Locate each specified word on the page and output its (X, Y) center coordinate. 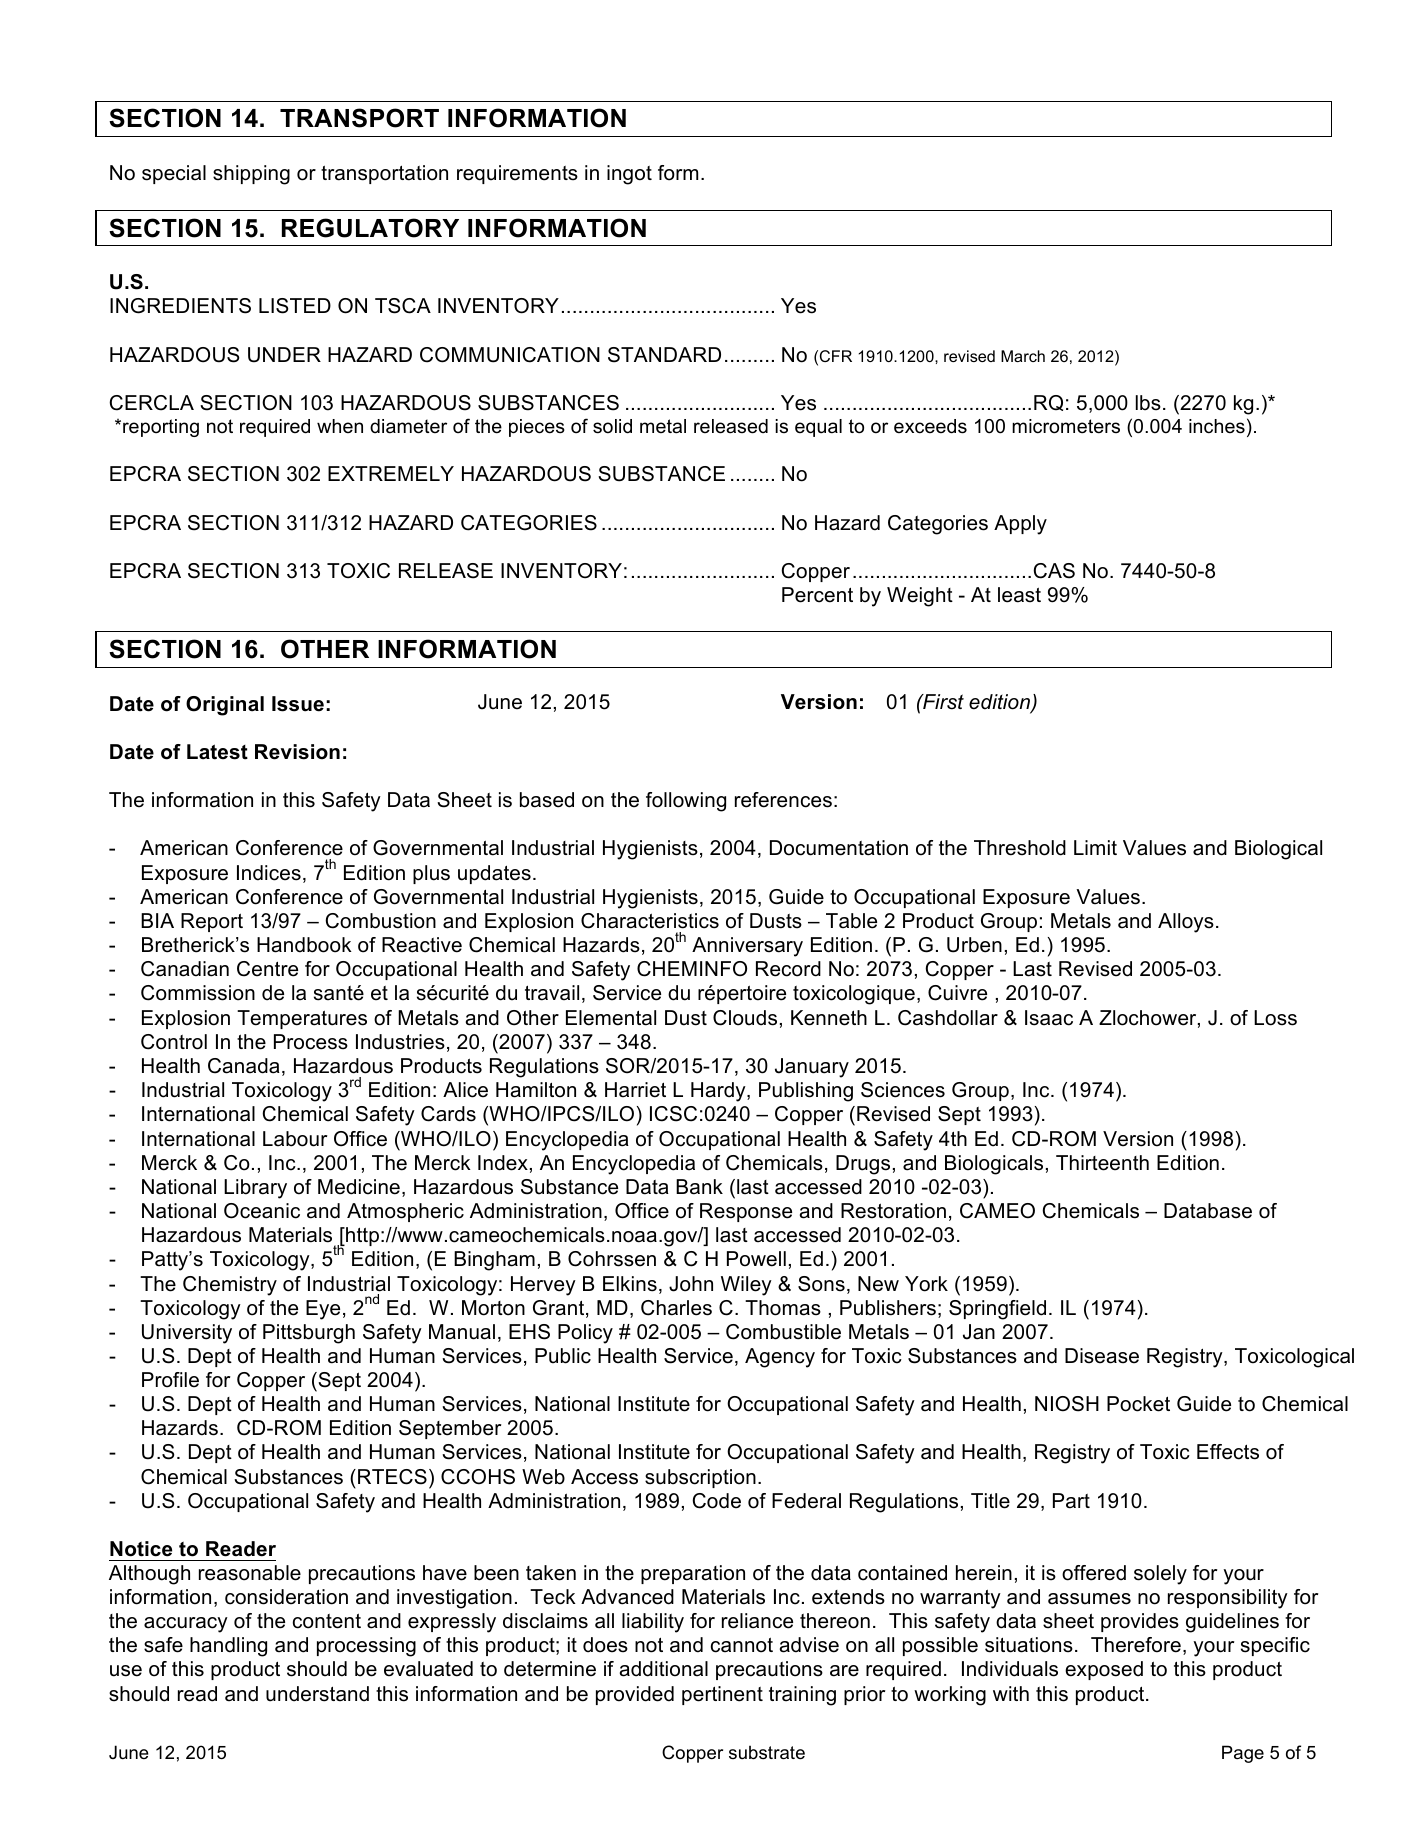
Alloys (1186, 923)
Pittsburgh (309, 1334)
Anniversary (747, 947)
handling (228, 1647)
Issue (298, 704)
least (1019, 595)
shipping (251, 175)
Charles (676, 1308)
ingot (629, 175)
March (1023, 356)
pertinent (722, 1695)
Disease (1102, 1356)
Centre (267, 969)
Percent (817, 595)
